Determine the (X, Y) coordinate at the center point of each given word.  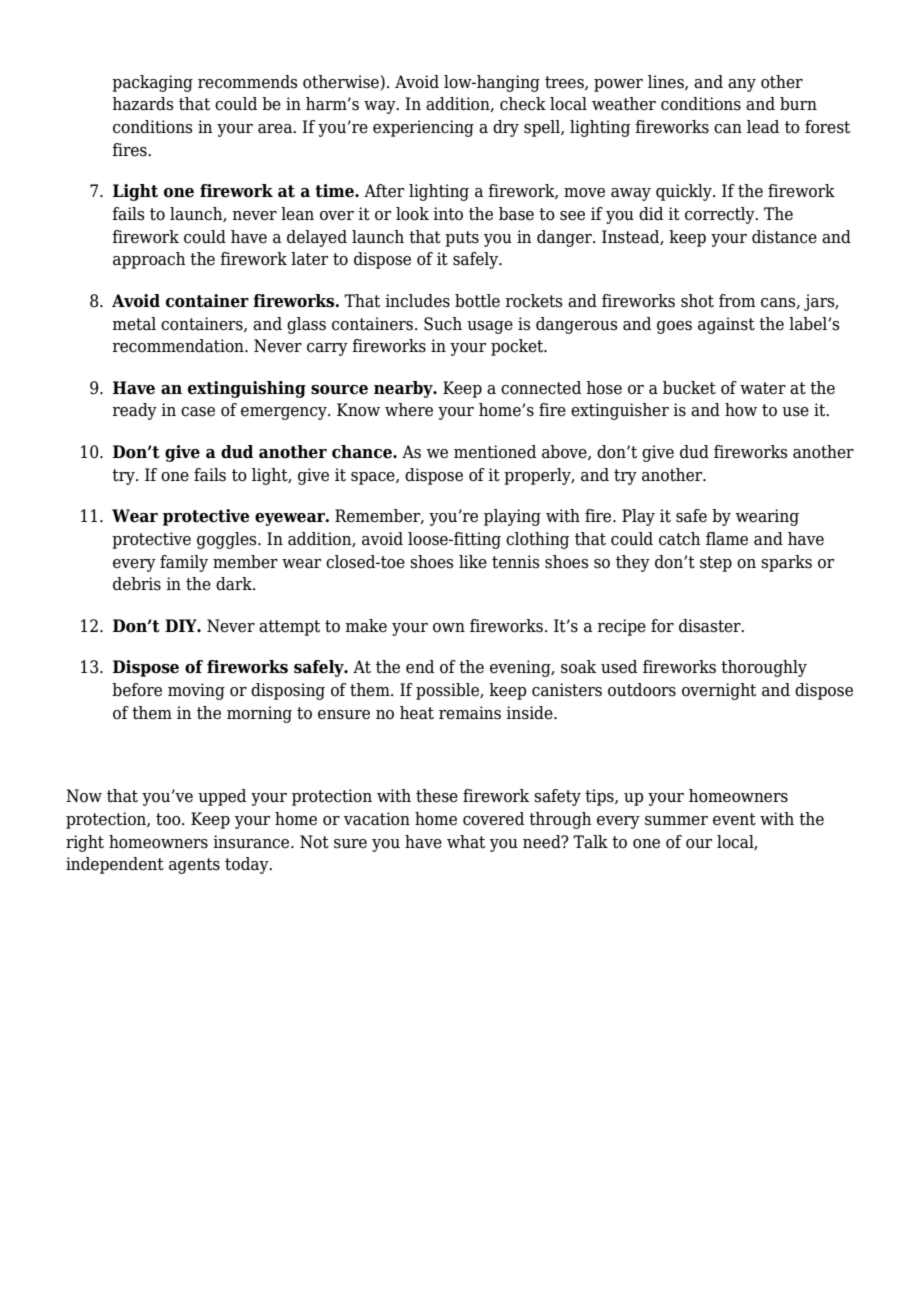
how (741, 410)
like (473, 562)
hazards (143, 104)
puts (462, 239)
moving (196, 691)
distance (784, 237)
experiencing (423, 128)
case (198, 412)
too (169, 819)
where (409, 410)
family (184, 563)
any (742, 85)
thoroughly (764, 668)
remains (470, 713)
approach (149, 260)
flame (727, 539)
